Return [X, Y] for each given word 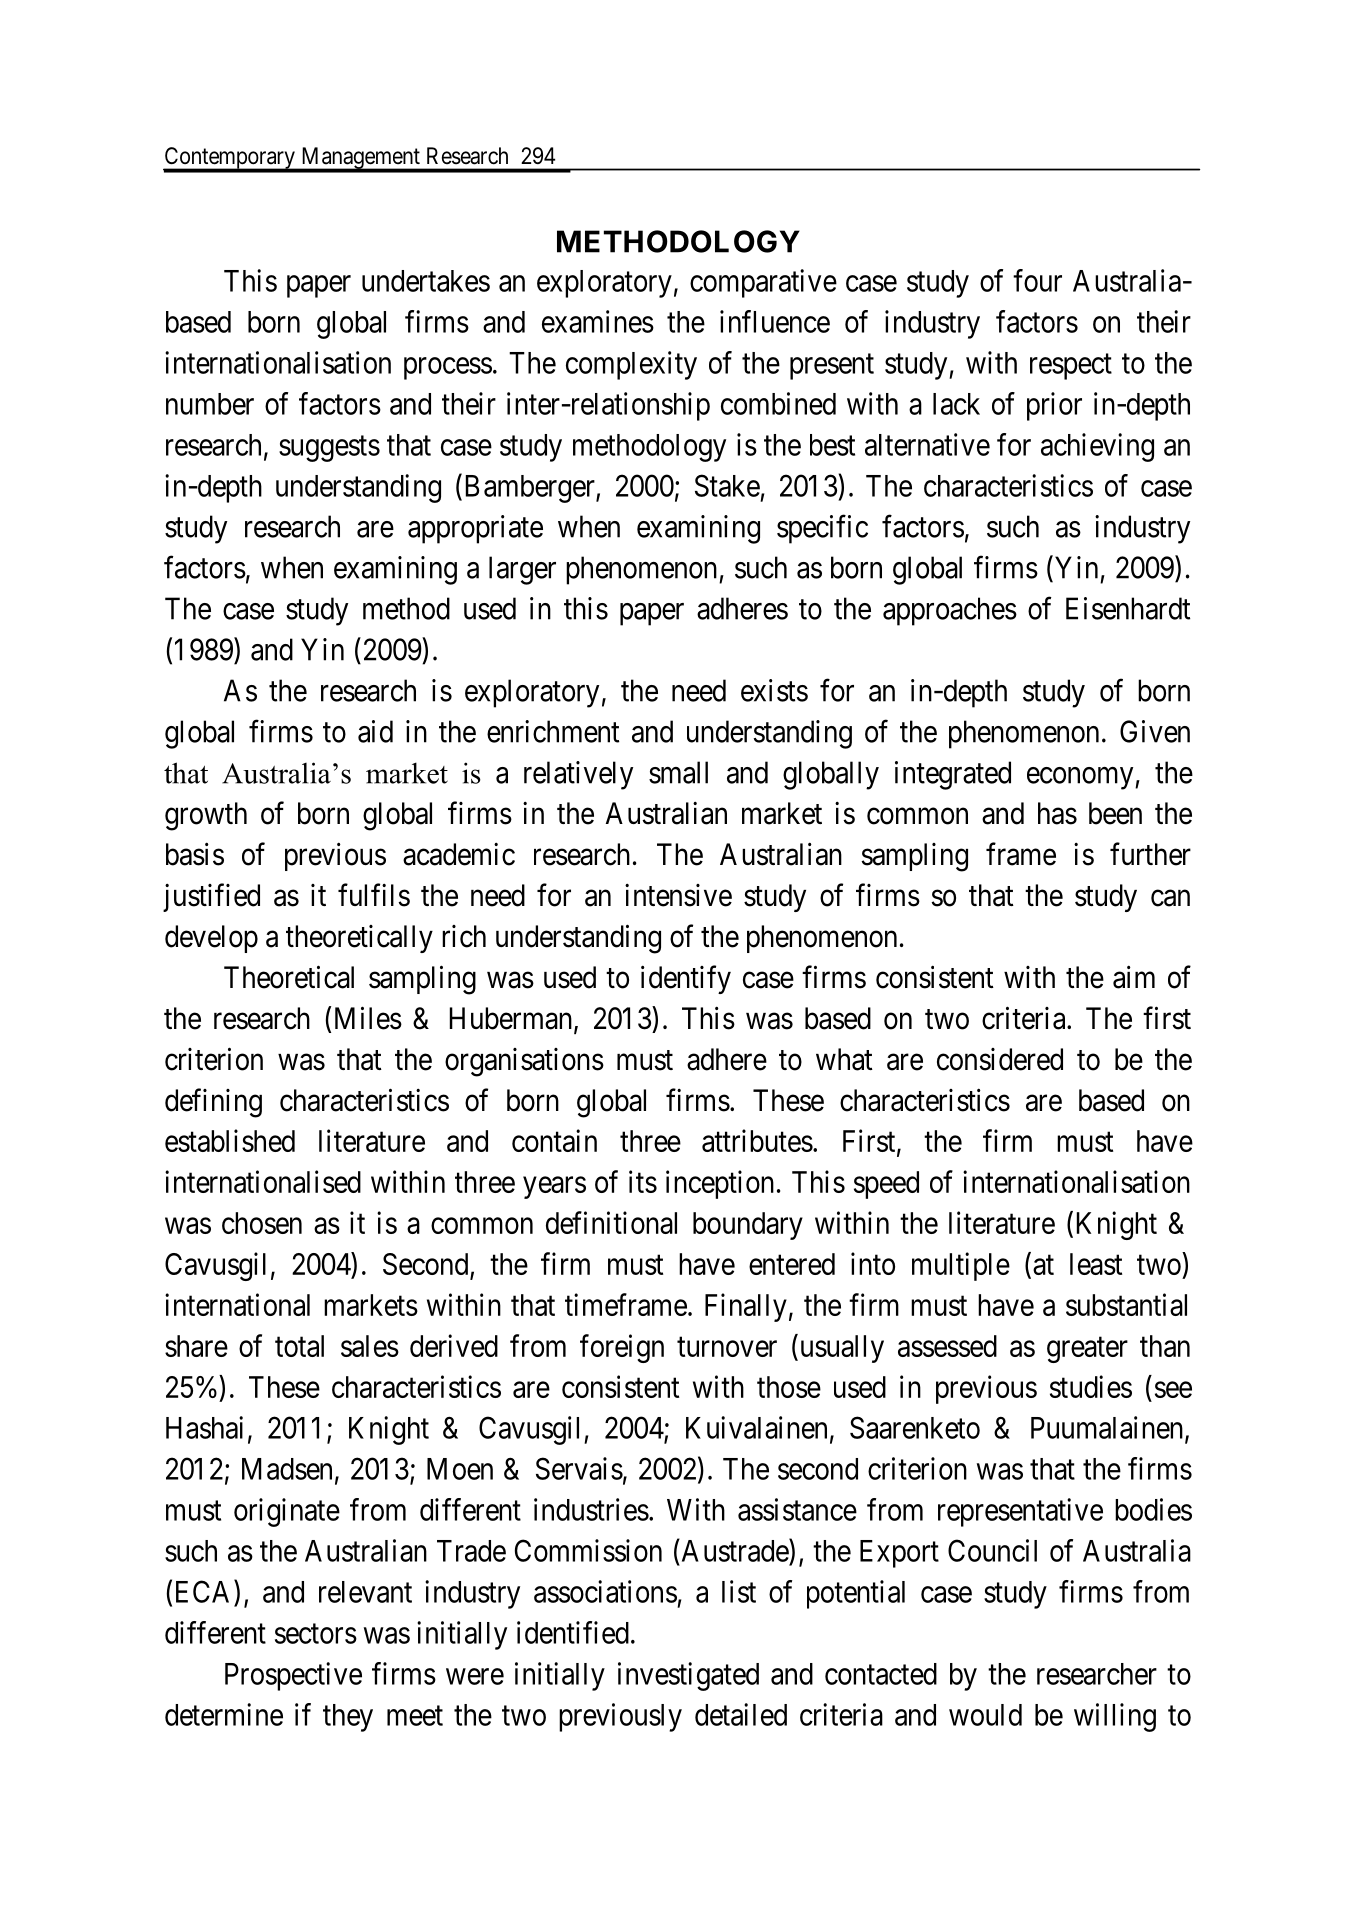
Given [1155, 731]
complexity [631, 365]
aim [1134, 977]
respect [1071, 367]
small [678, 772]
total [299, 1346]
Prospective [293, 1676]
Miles [368, 1018]
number [210, 404]
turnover [727, 1347]
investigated [688, 1676]
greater [1087, 1350]
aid [375, 731]
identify [686, 979]
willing [1115, 1717]
